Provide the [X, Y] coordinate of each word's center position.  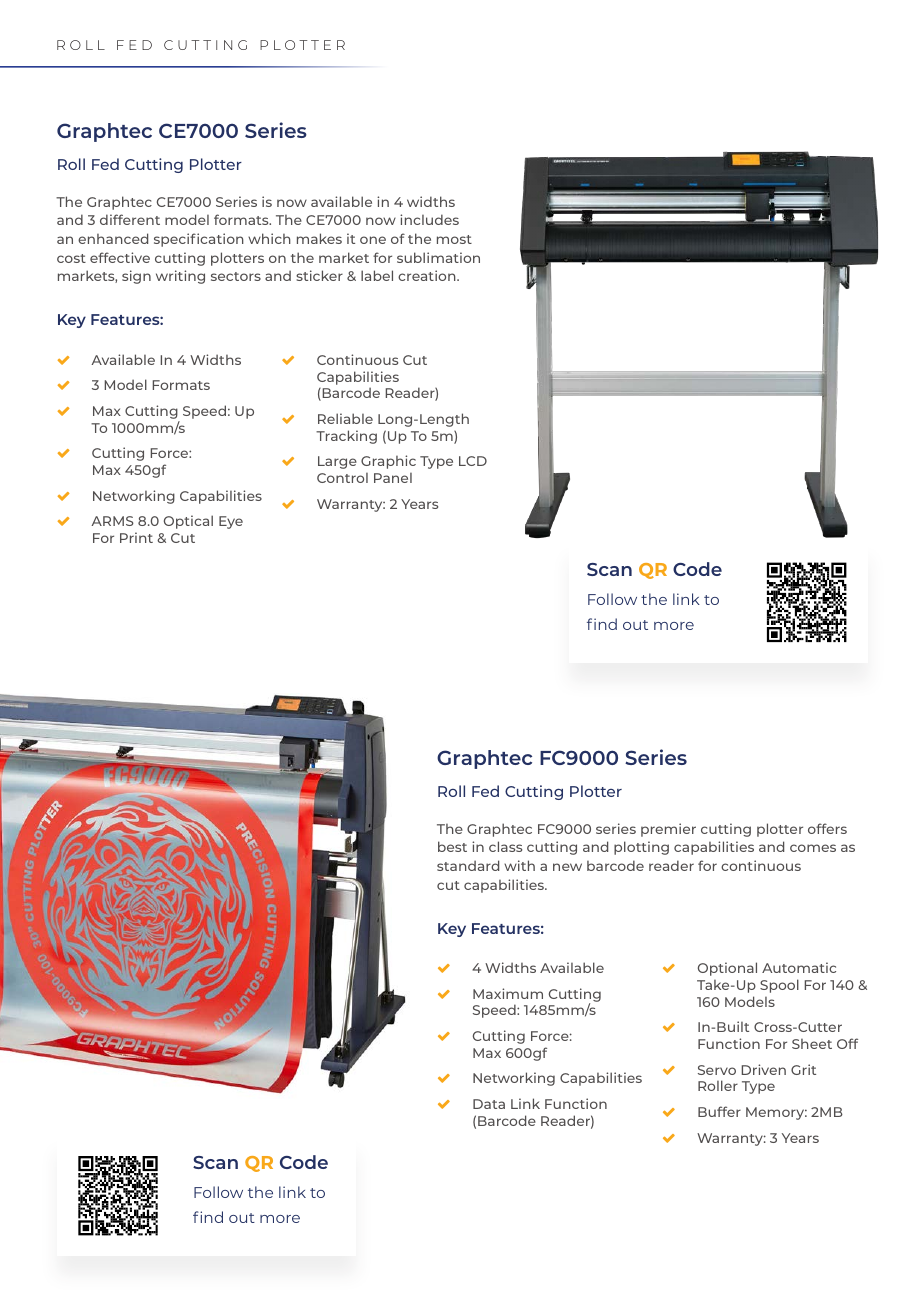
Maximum [508, 993]
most [454, 239]
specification [199, 240]
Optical [188, 522]
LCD [473, 461]
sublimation [438, 257]
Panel [393, 478]
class [505, 846]
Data [489, 1104]
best [452, 846]
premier [668, 830]
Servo [717, 1070]
